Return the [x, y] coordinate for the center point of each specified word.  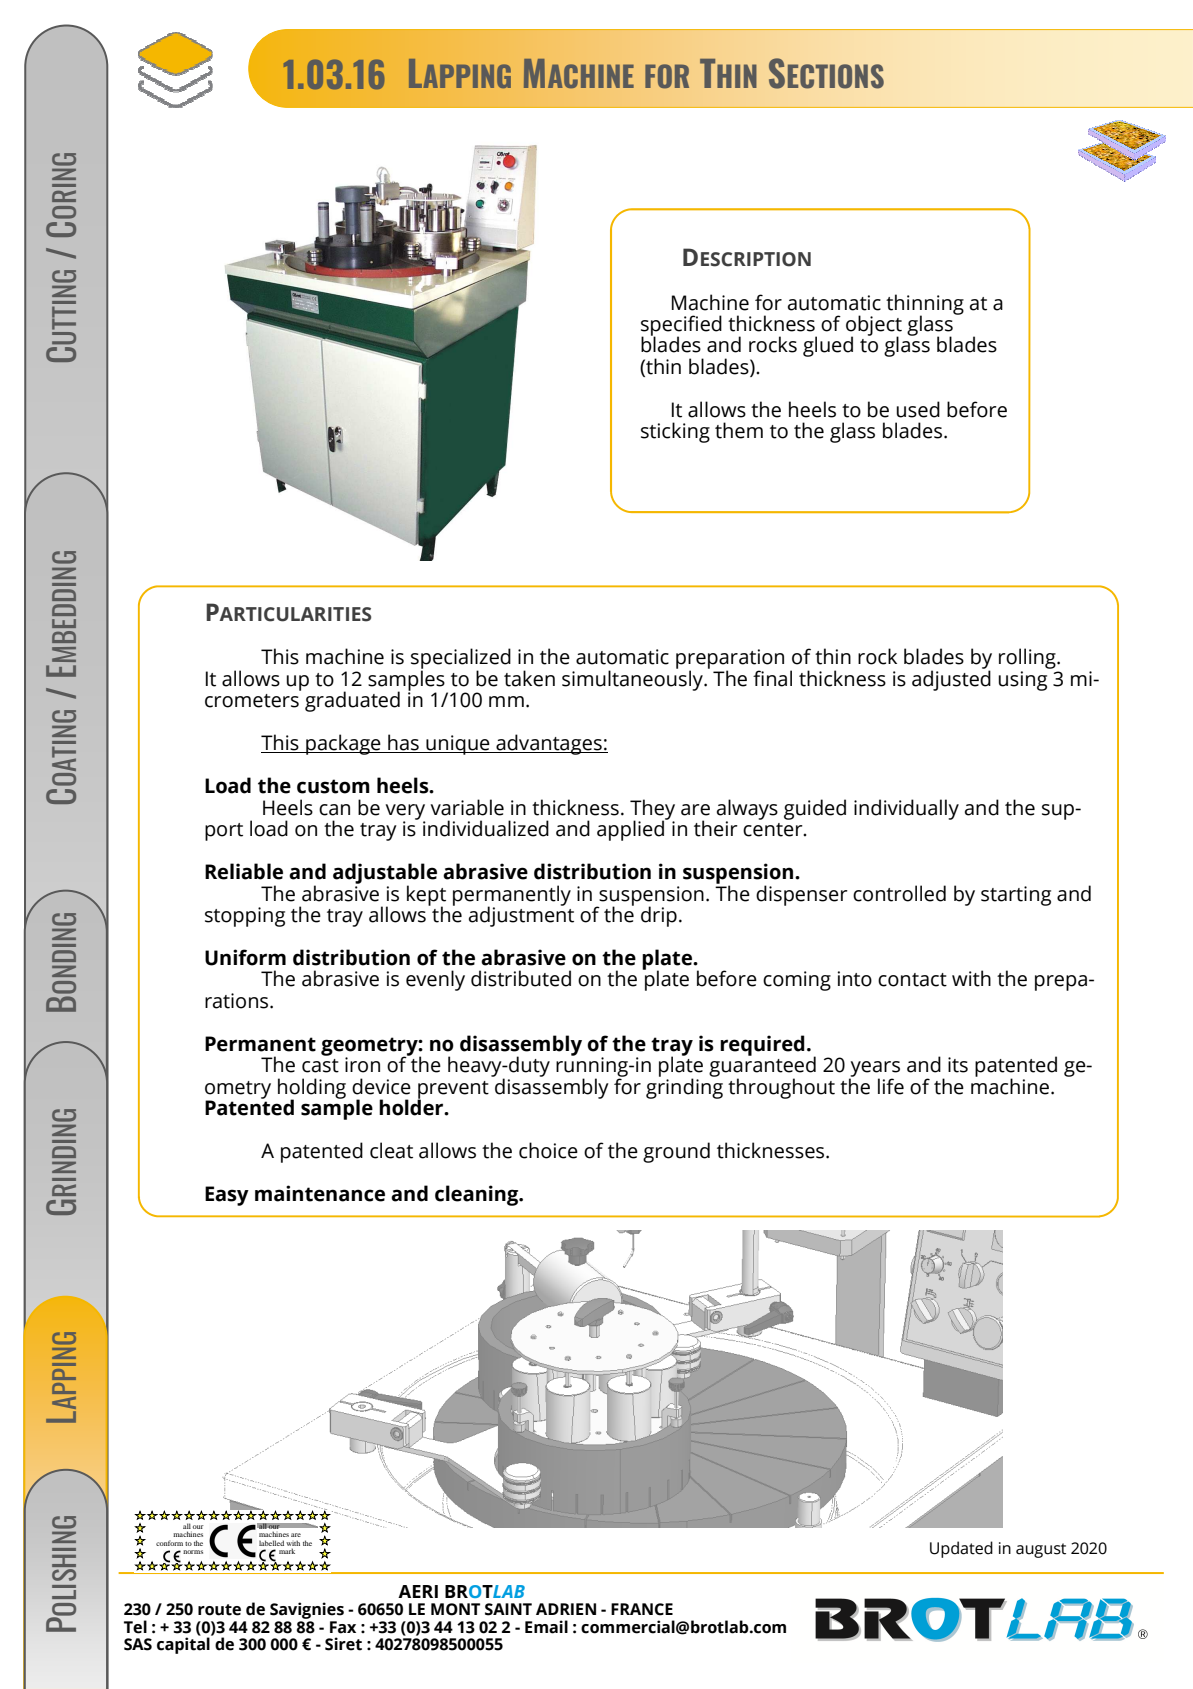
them [739, 430]
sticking [675, 432]
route [219, 1610]
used [918, 409]
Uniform [245, 957]
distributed [521, 978]
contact [912, 980]
